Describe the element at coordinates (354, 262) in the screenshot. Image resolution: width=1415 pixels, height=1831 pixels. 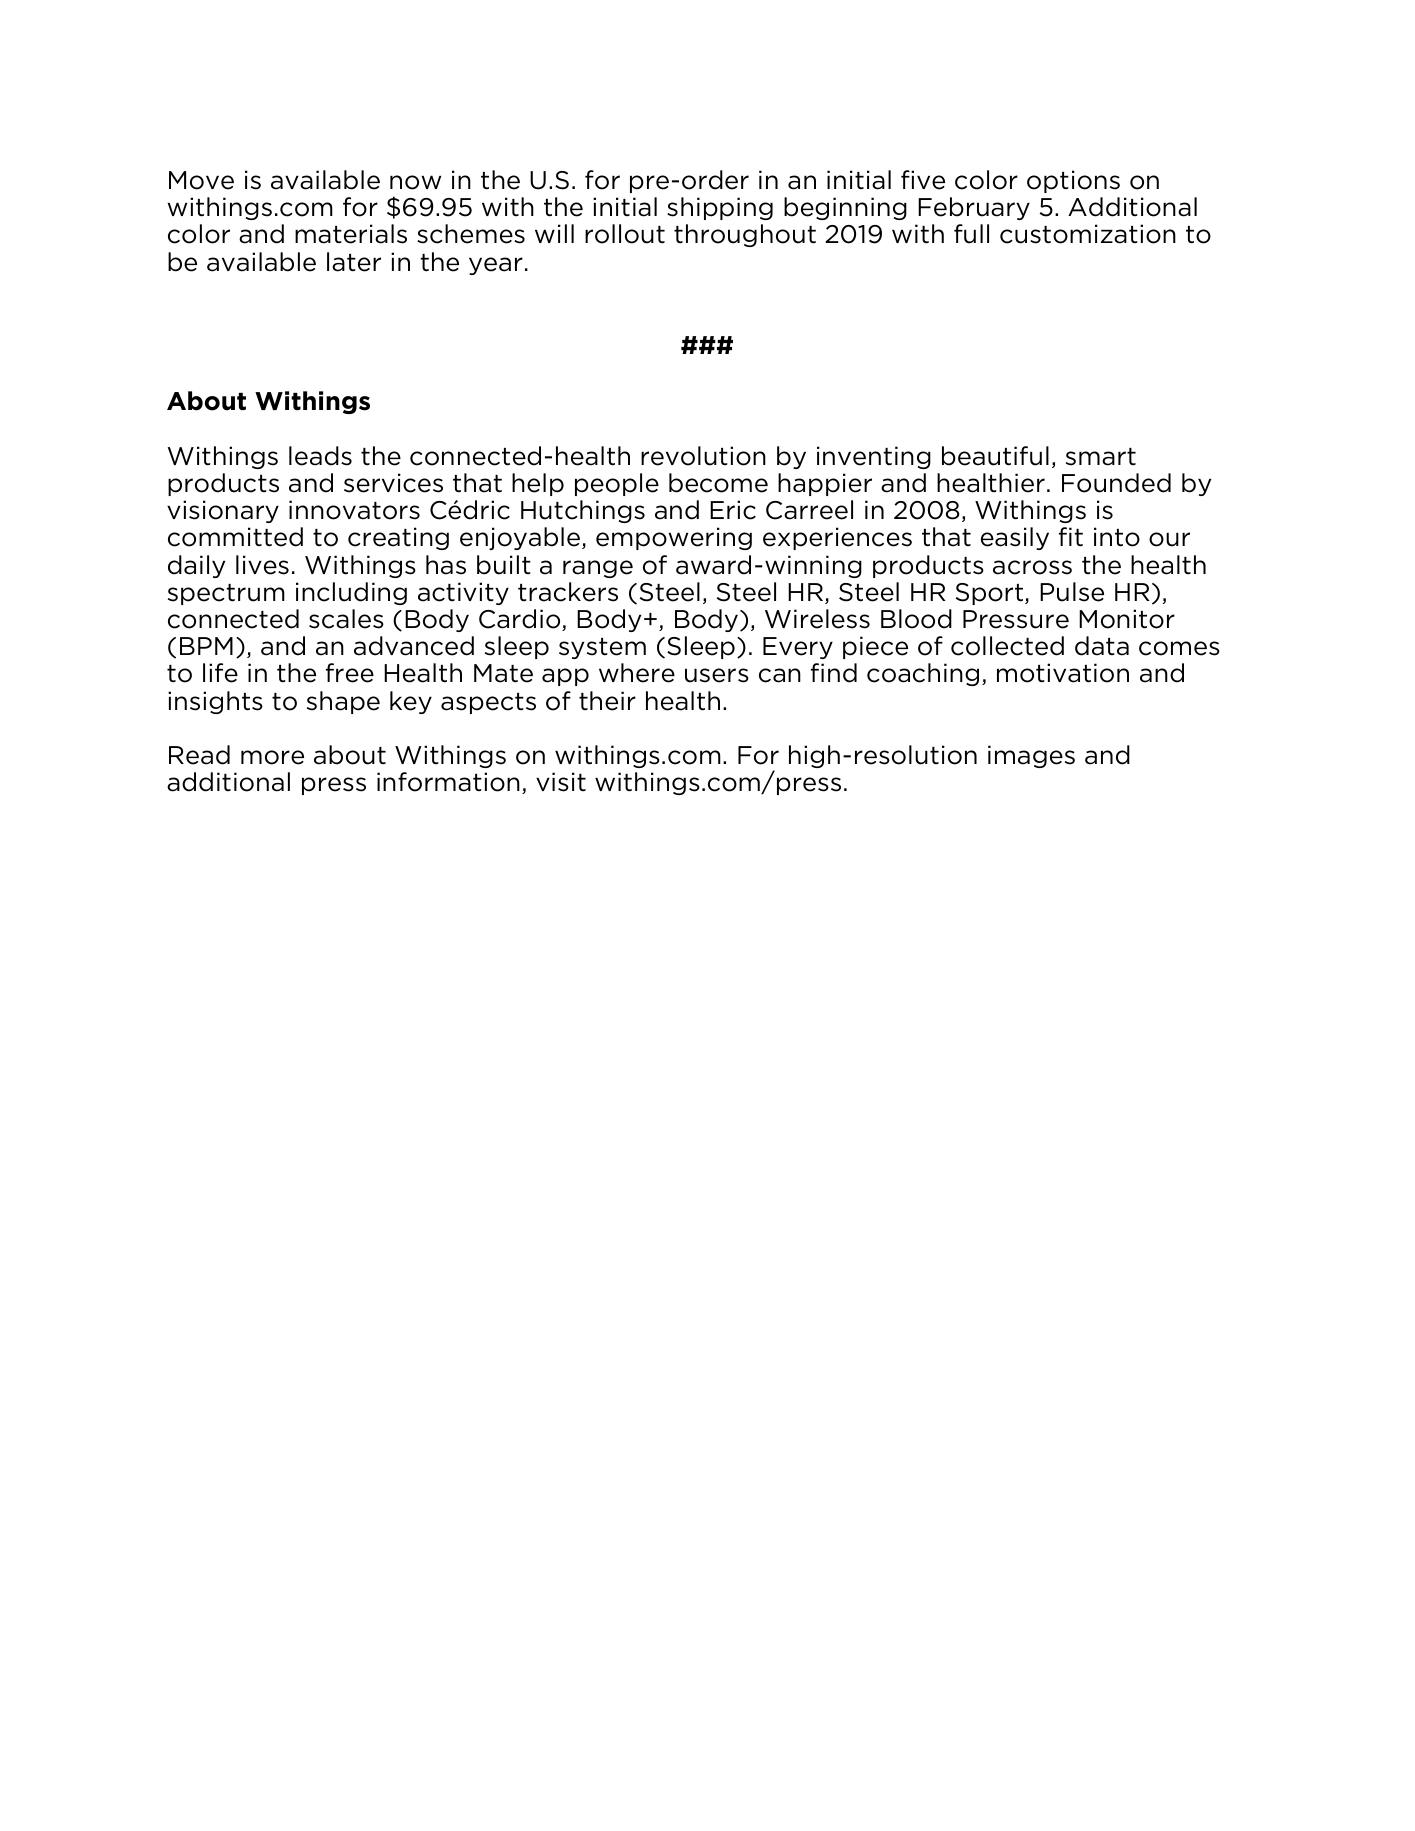
I see `later` at that location.
